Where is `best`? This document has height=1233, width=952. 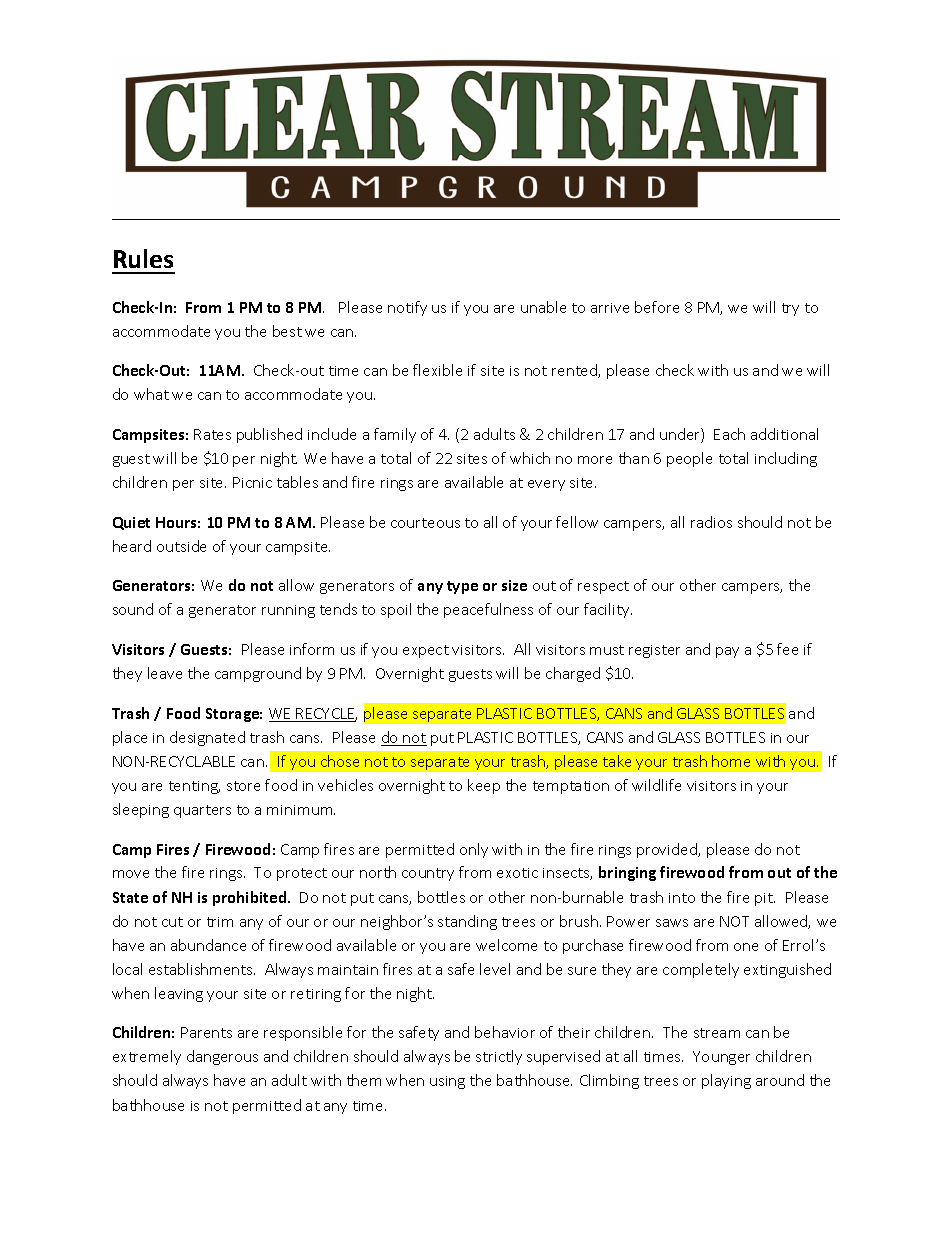 best is located at coordinates (287, 331).
